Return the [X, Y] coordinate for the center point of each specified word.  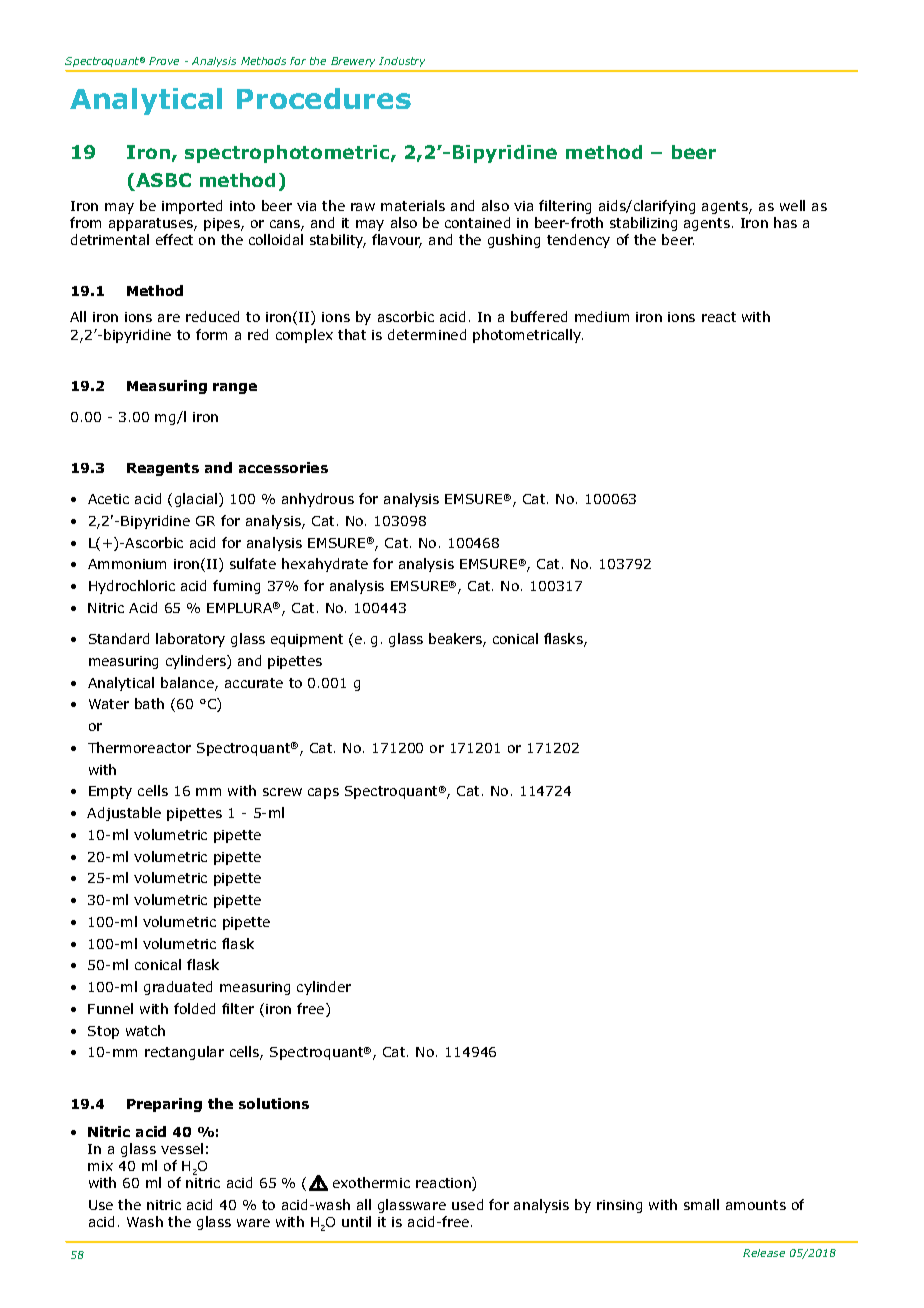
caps [323, 793]
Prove [164, 61]
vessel [182, 1148]
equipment [307, 640]
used [467, 1204]
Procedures [324, 98]
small [701, 1204]
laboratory [190, 640]
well [792, 205]
